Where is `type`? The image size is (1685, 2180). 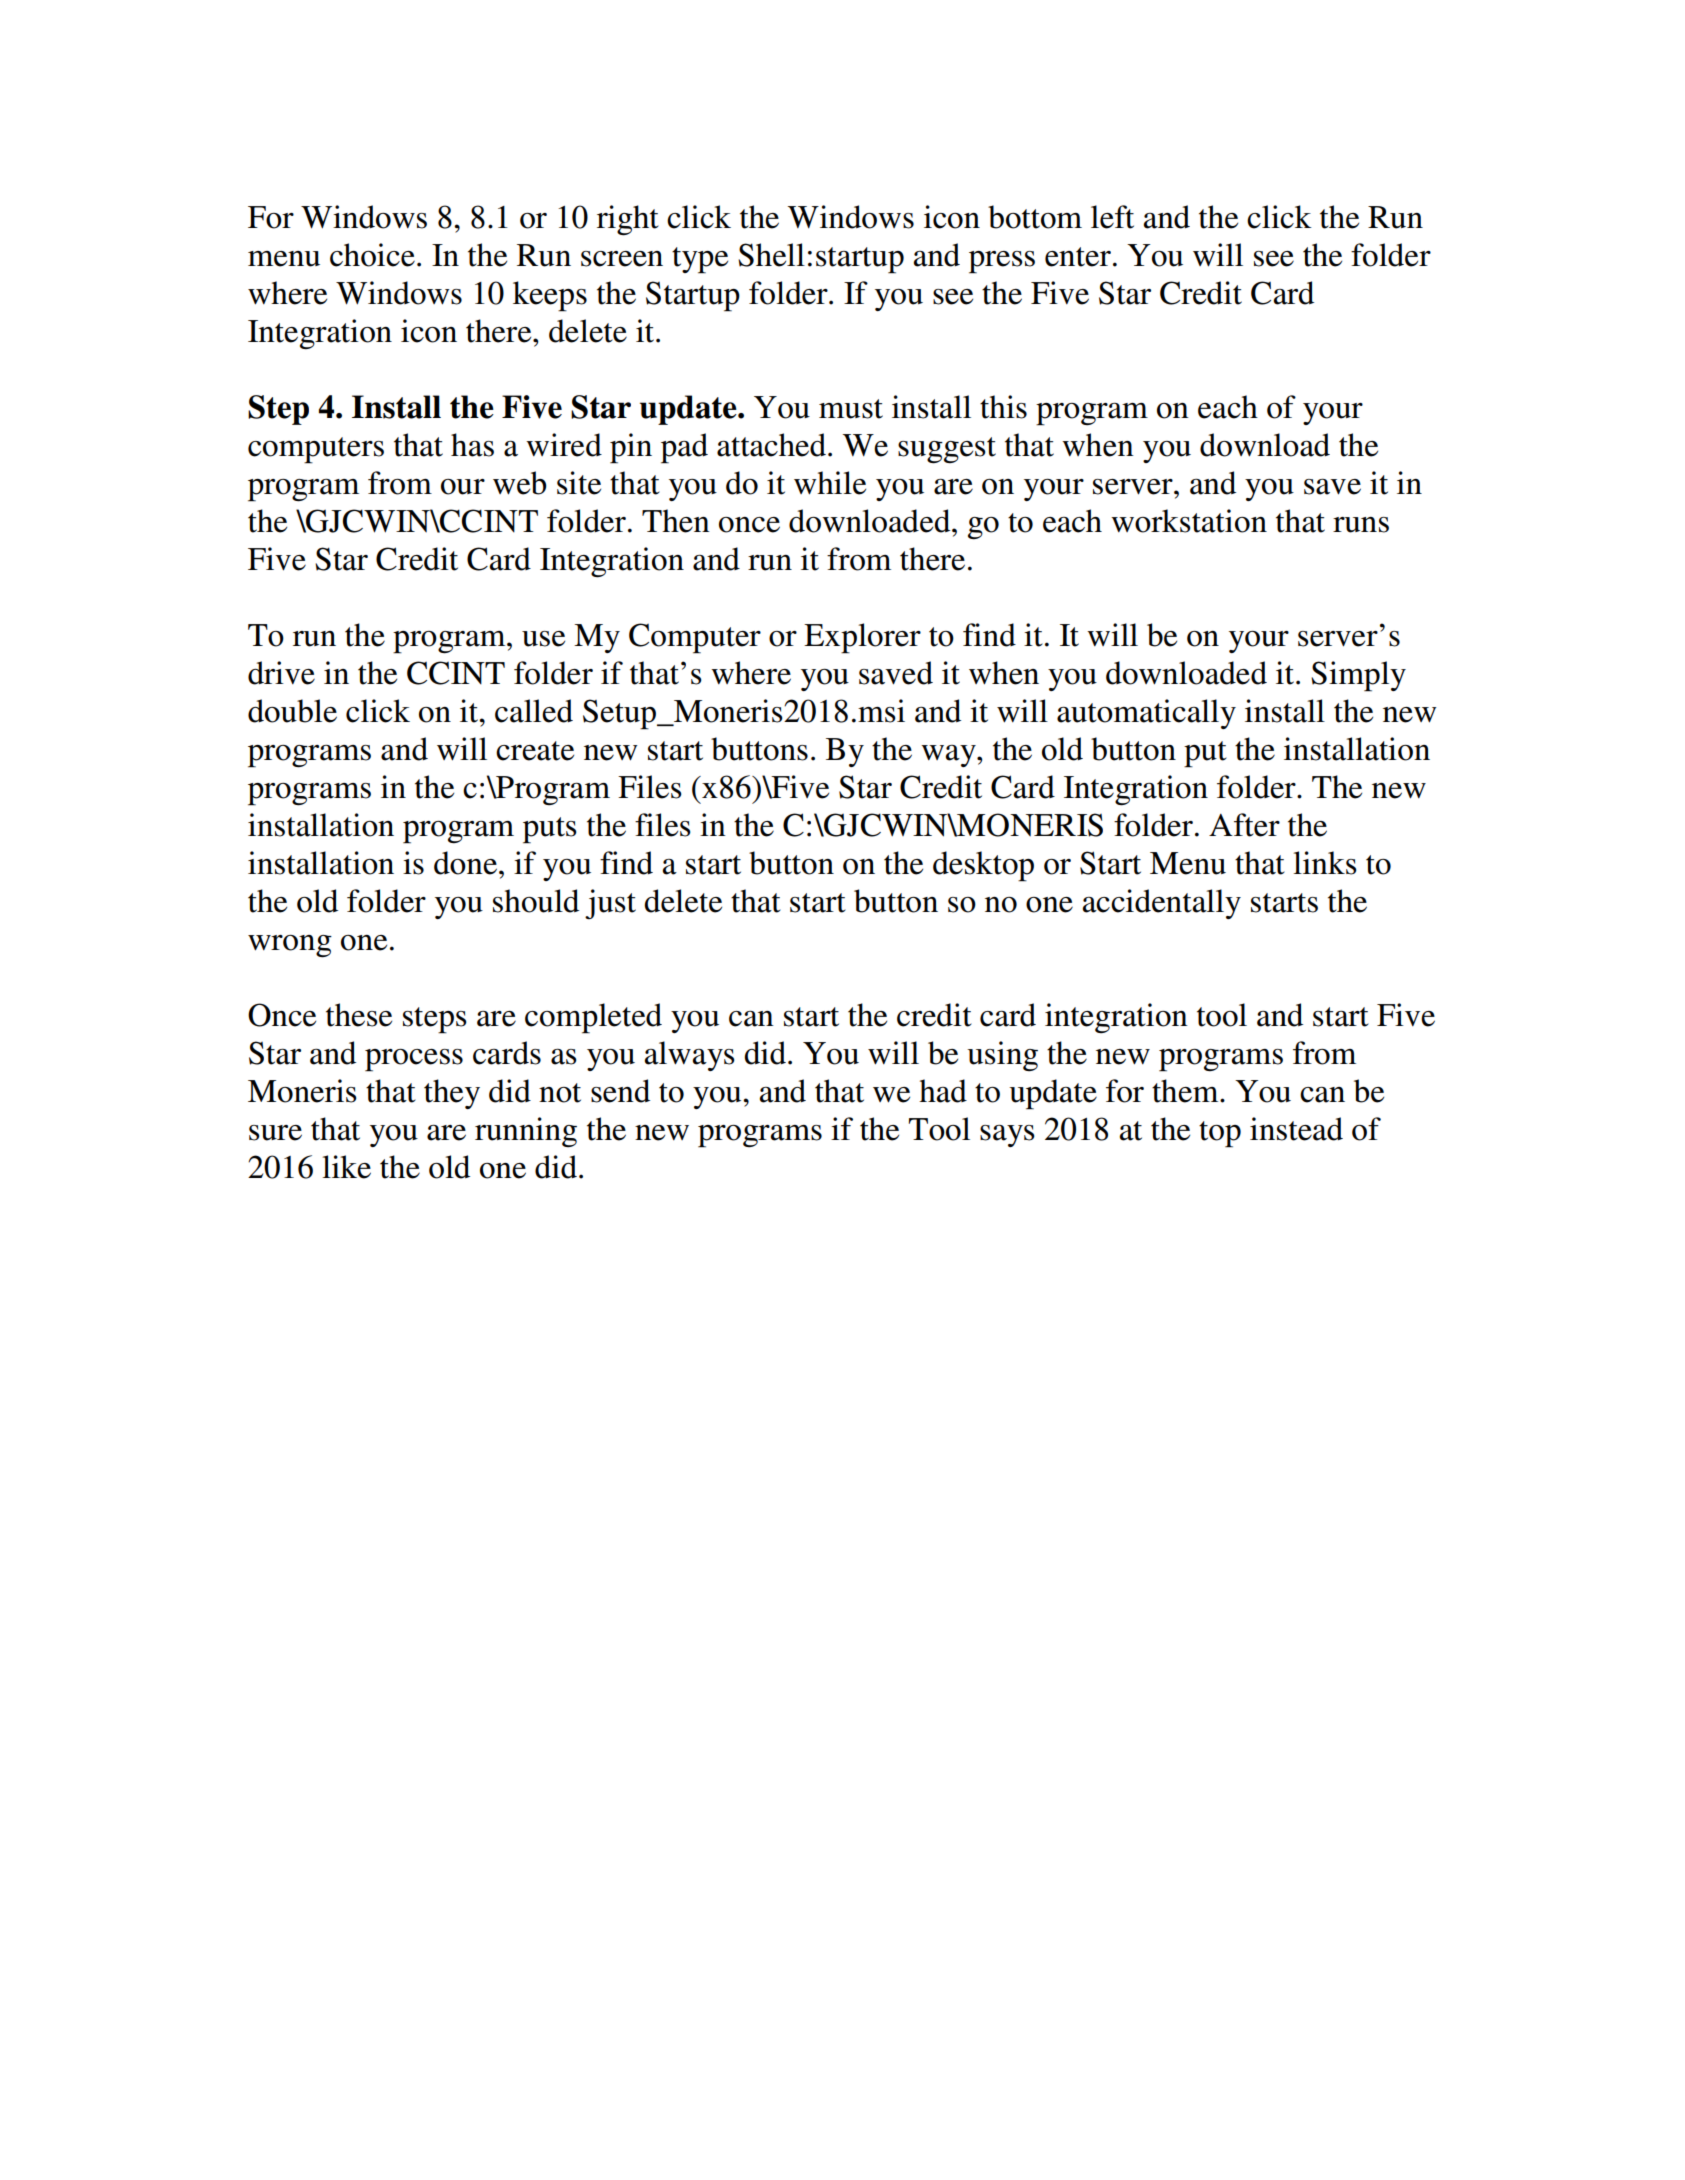 type is located at coordinates (700, 260).
